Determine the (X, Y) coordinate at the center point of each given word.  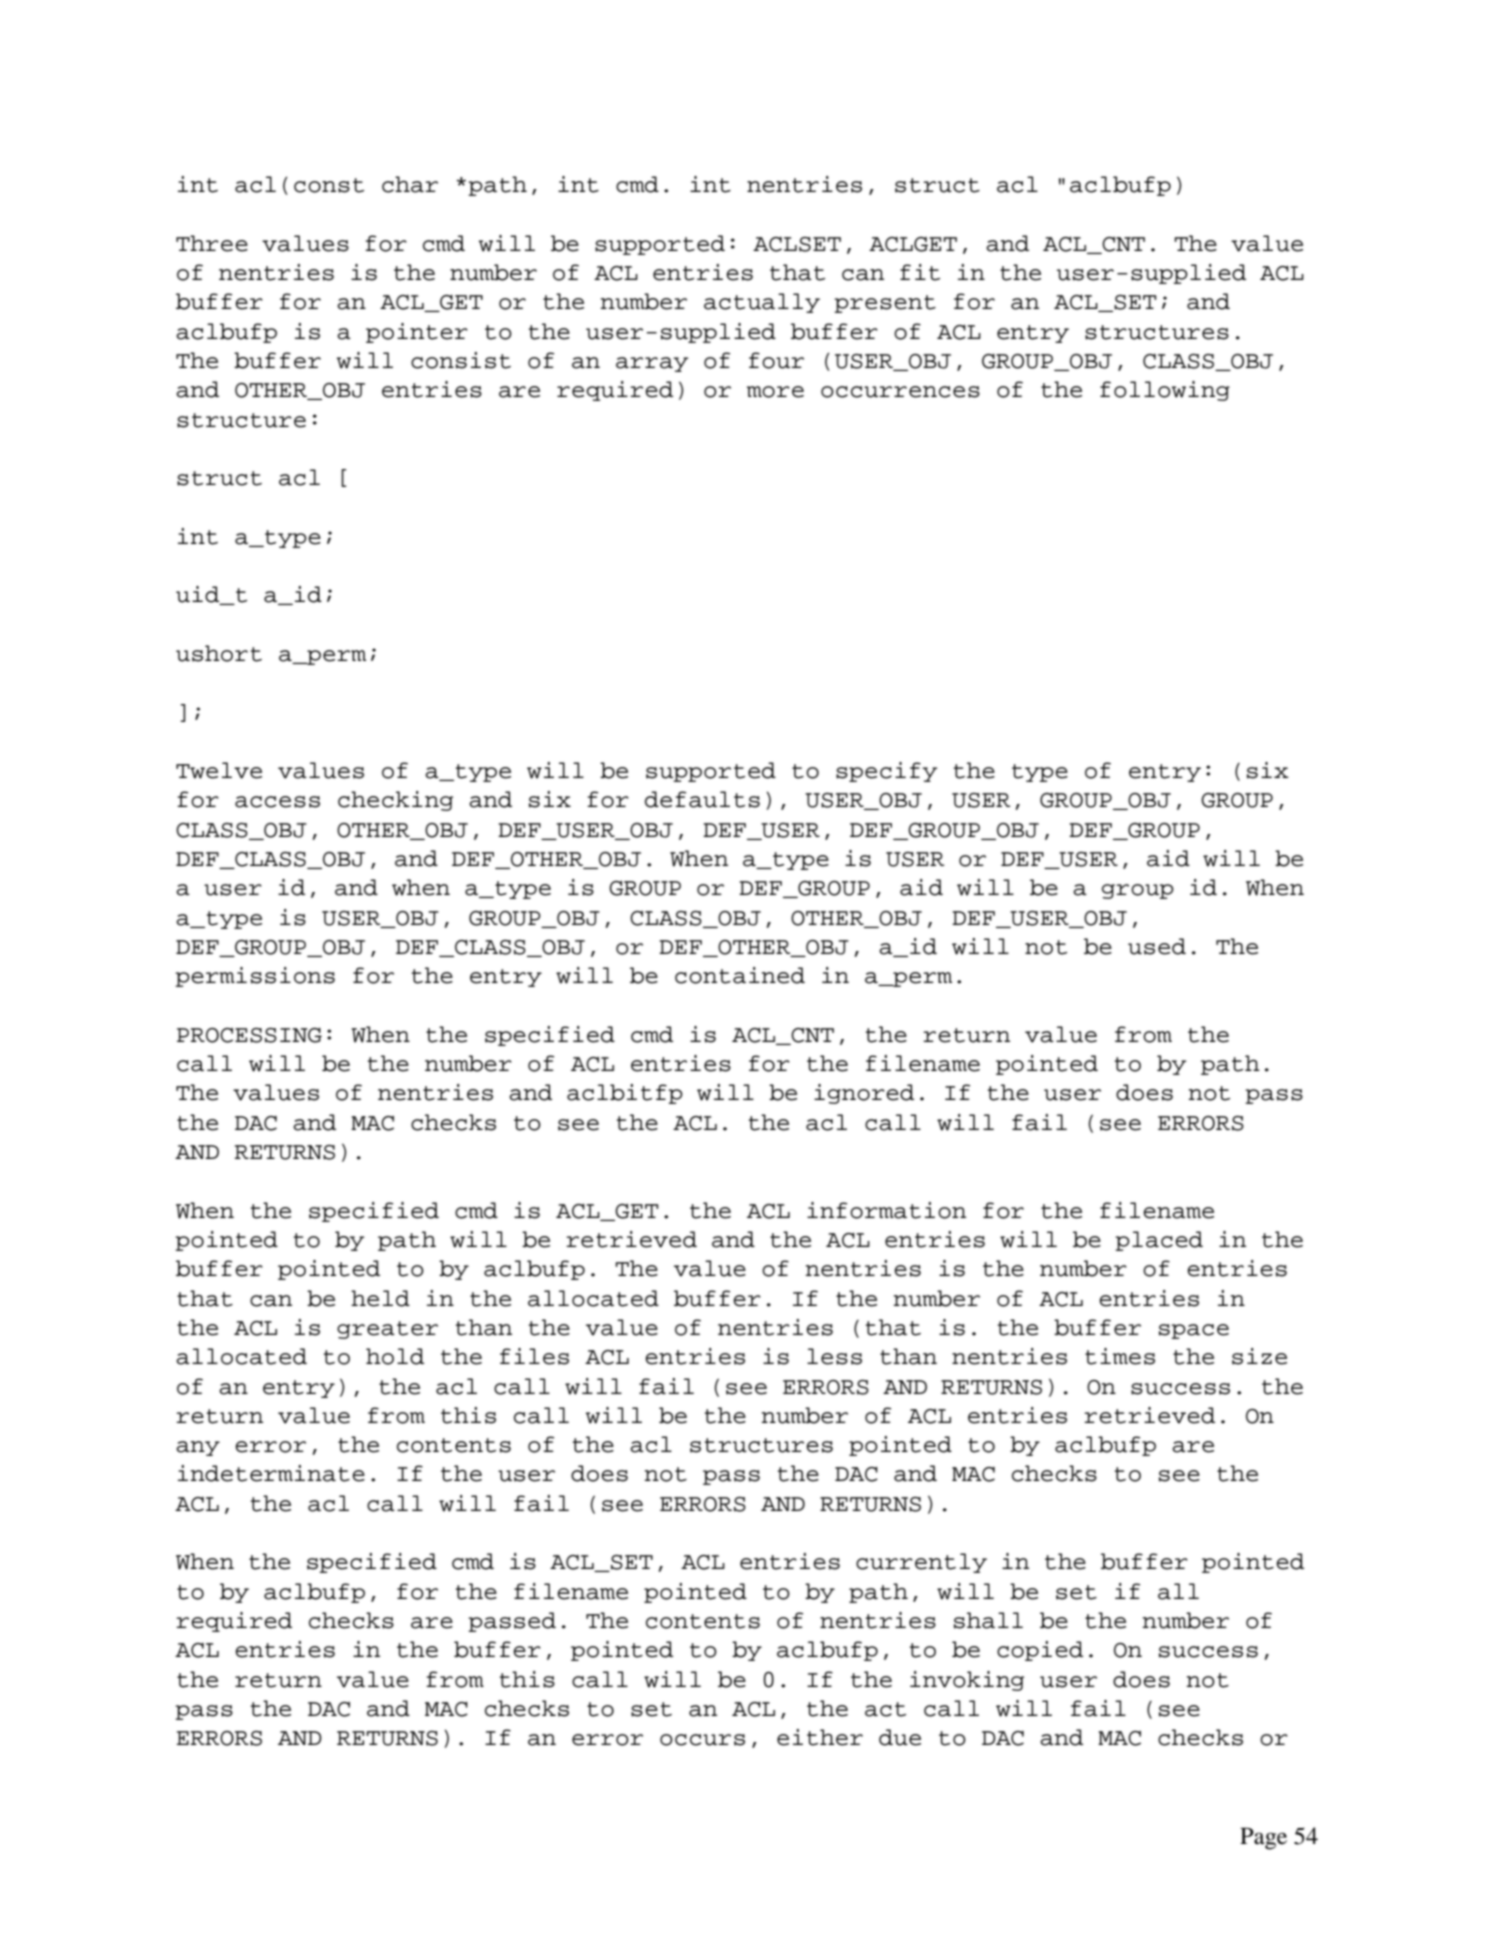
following (1165, 391)
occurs (702, 1740)
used (1157, 946)
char (410, 184)
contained (740, 975)
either (820, 1737)
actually (762, 303)
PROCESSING (249, 1035)
